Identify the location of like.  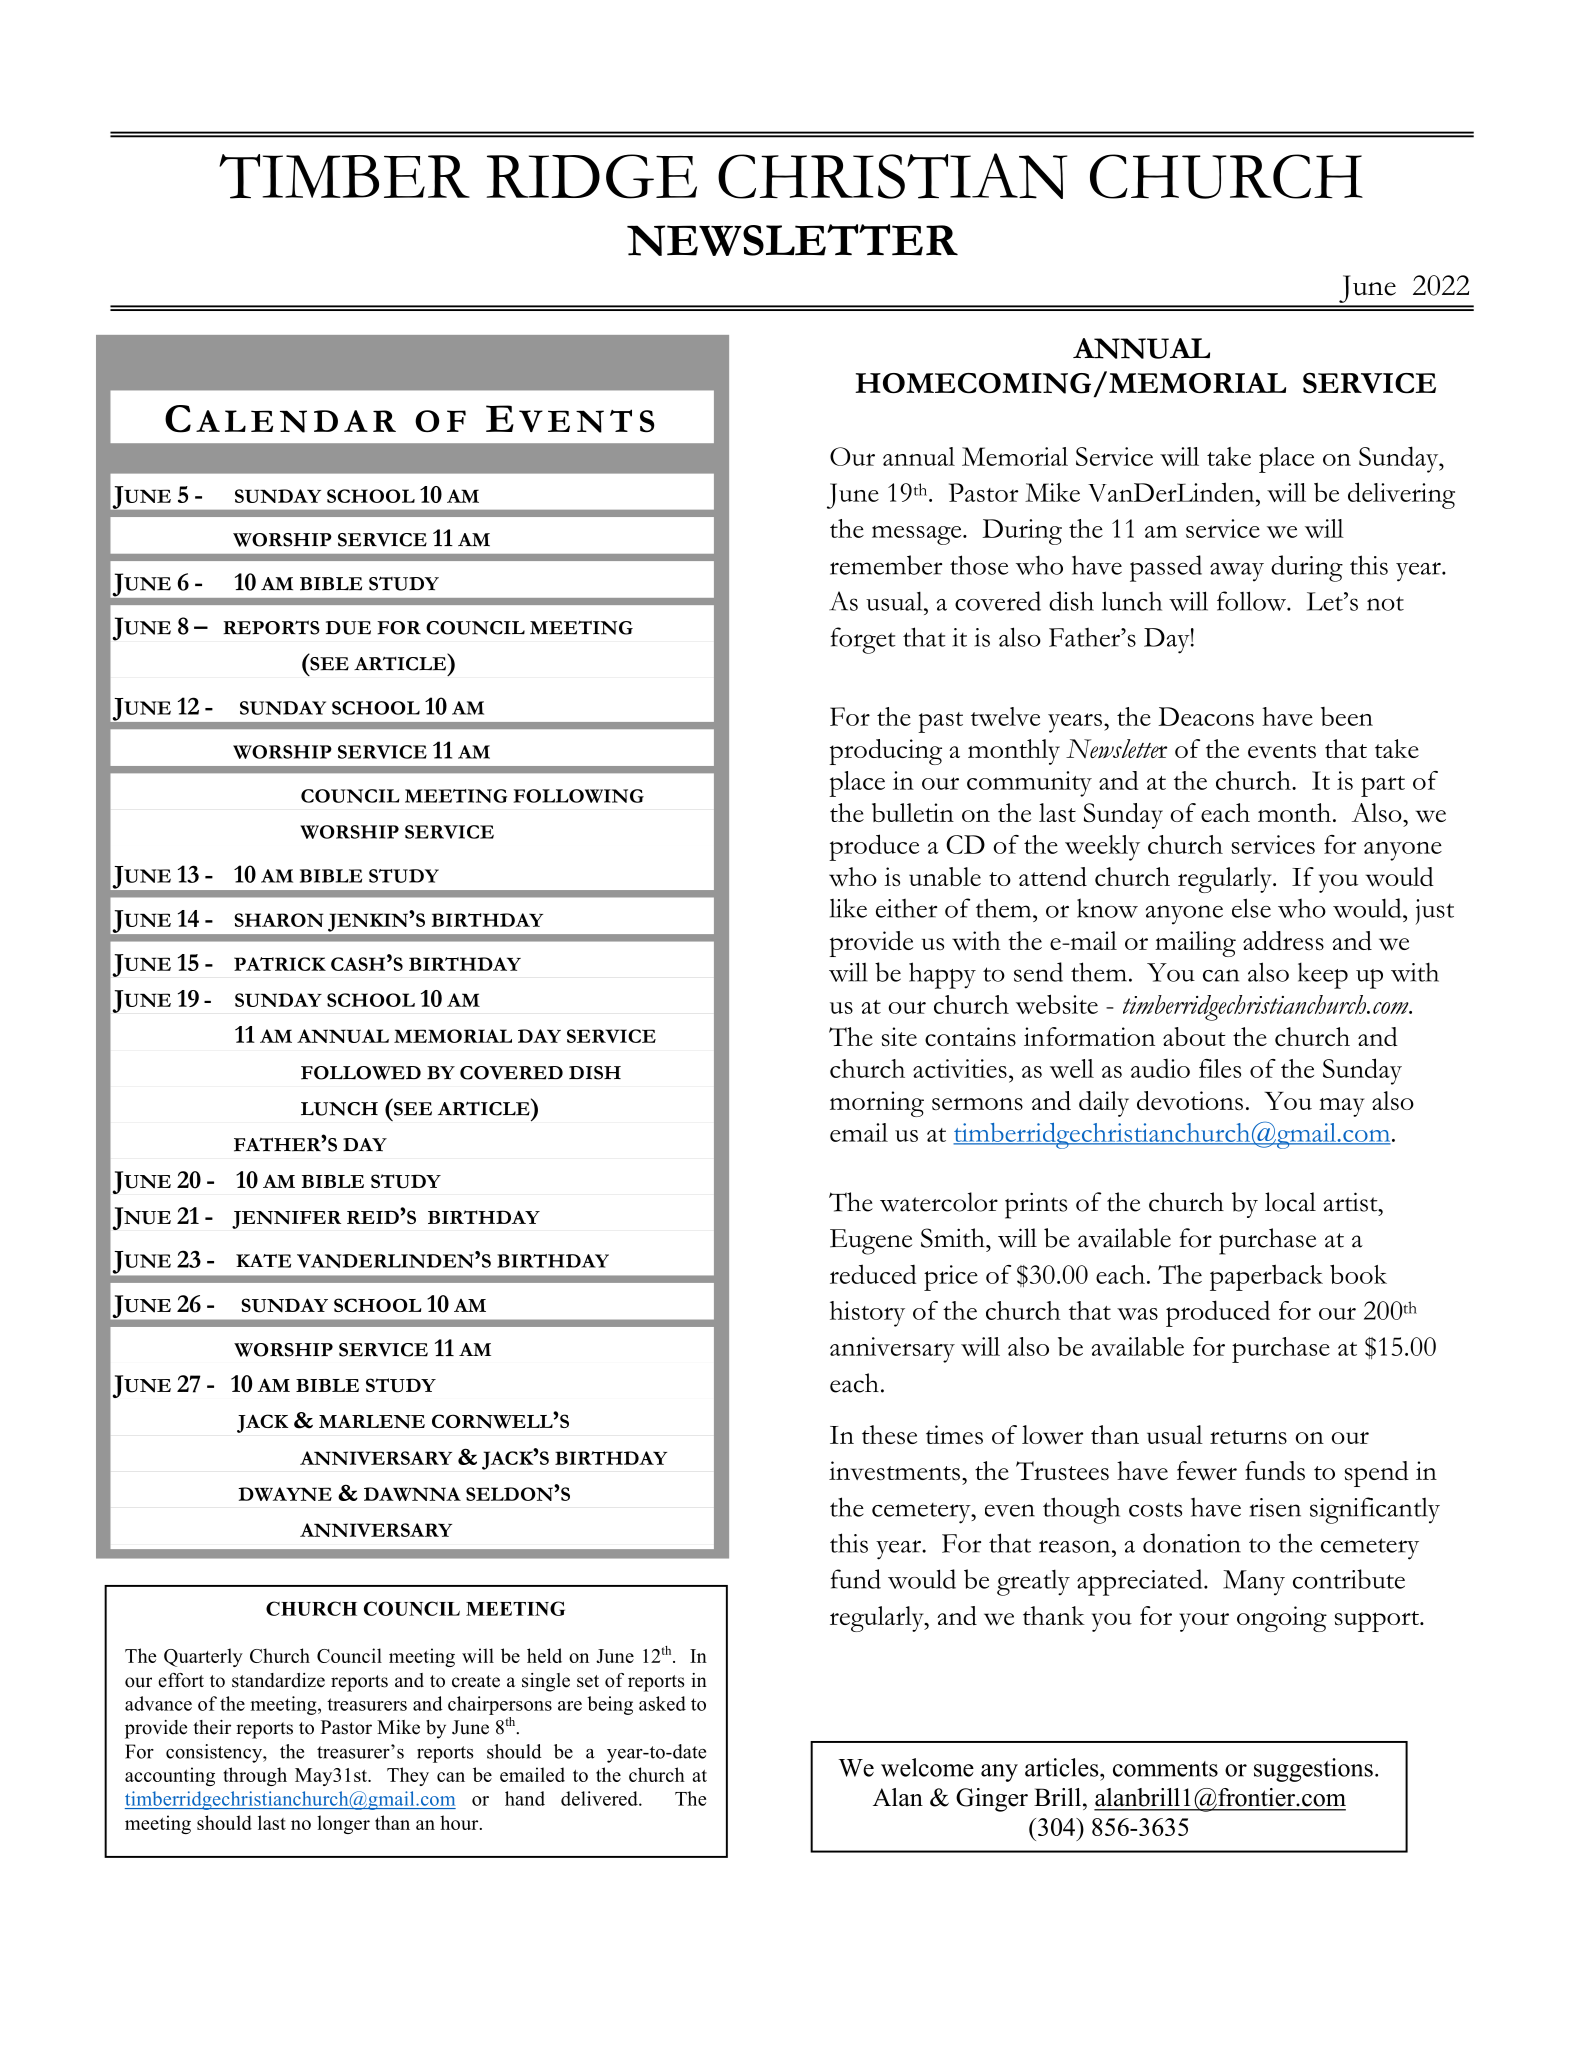
(848, 908).
